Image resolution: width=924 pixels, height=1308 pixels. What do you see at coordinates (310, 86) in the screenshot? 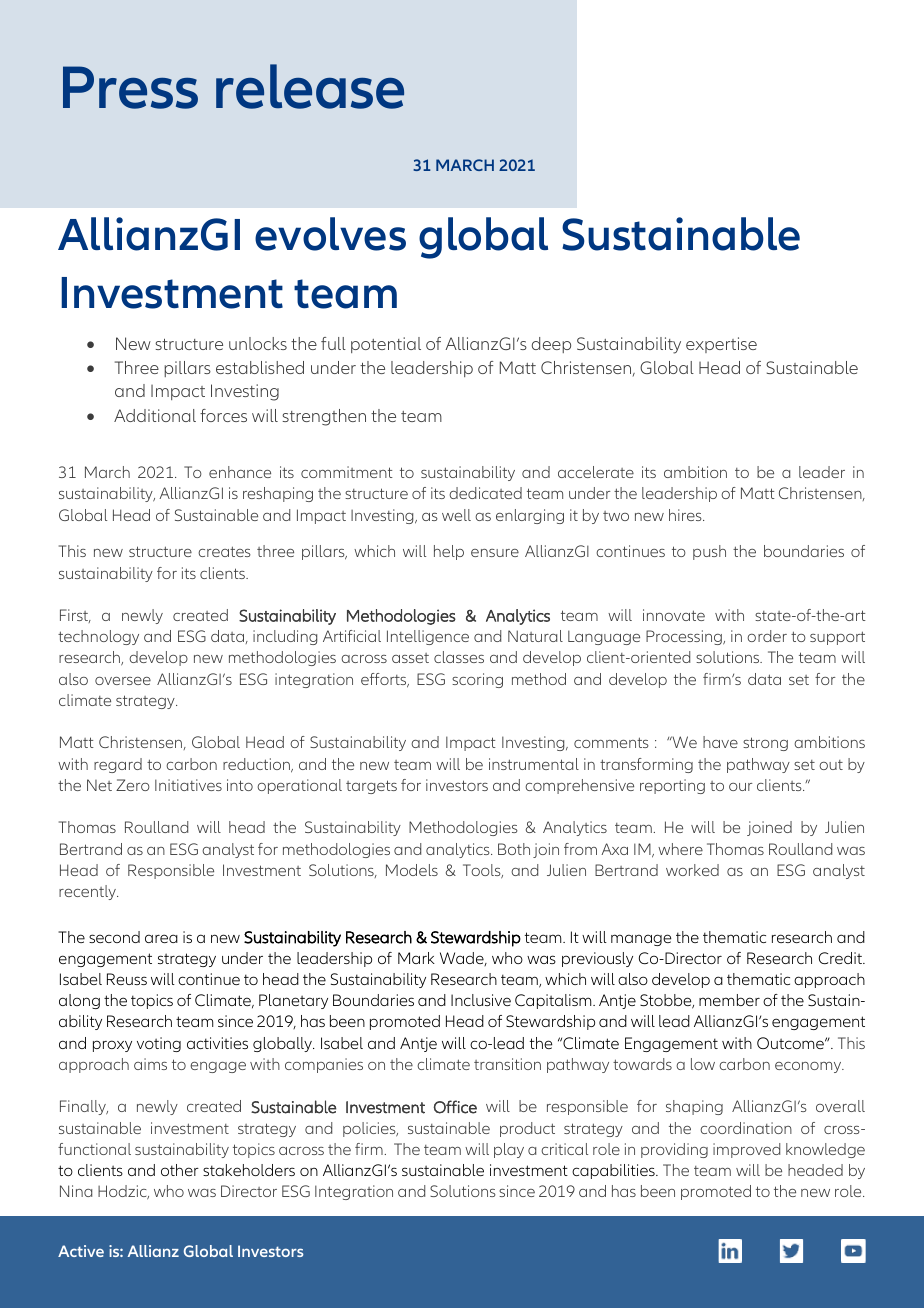
I see `release` at bounding box center [310, 86].
